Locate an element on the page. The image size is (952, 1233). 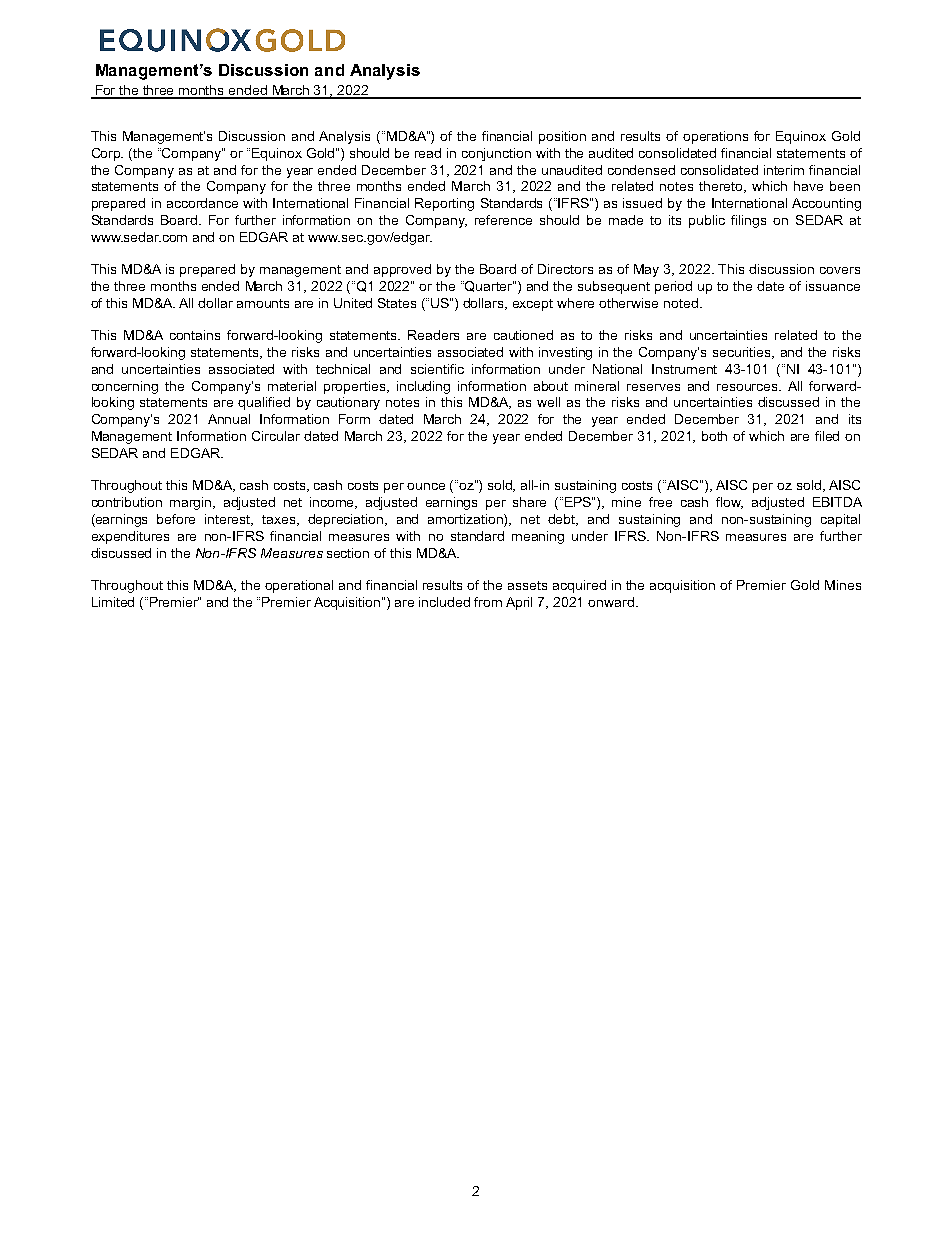
Corp is located at coordinates (107, 154).
